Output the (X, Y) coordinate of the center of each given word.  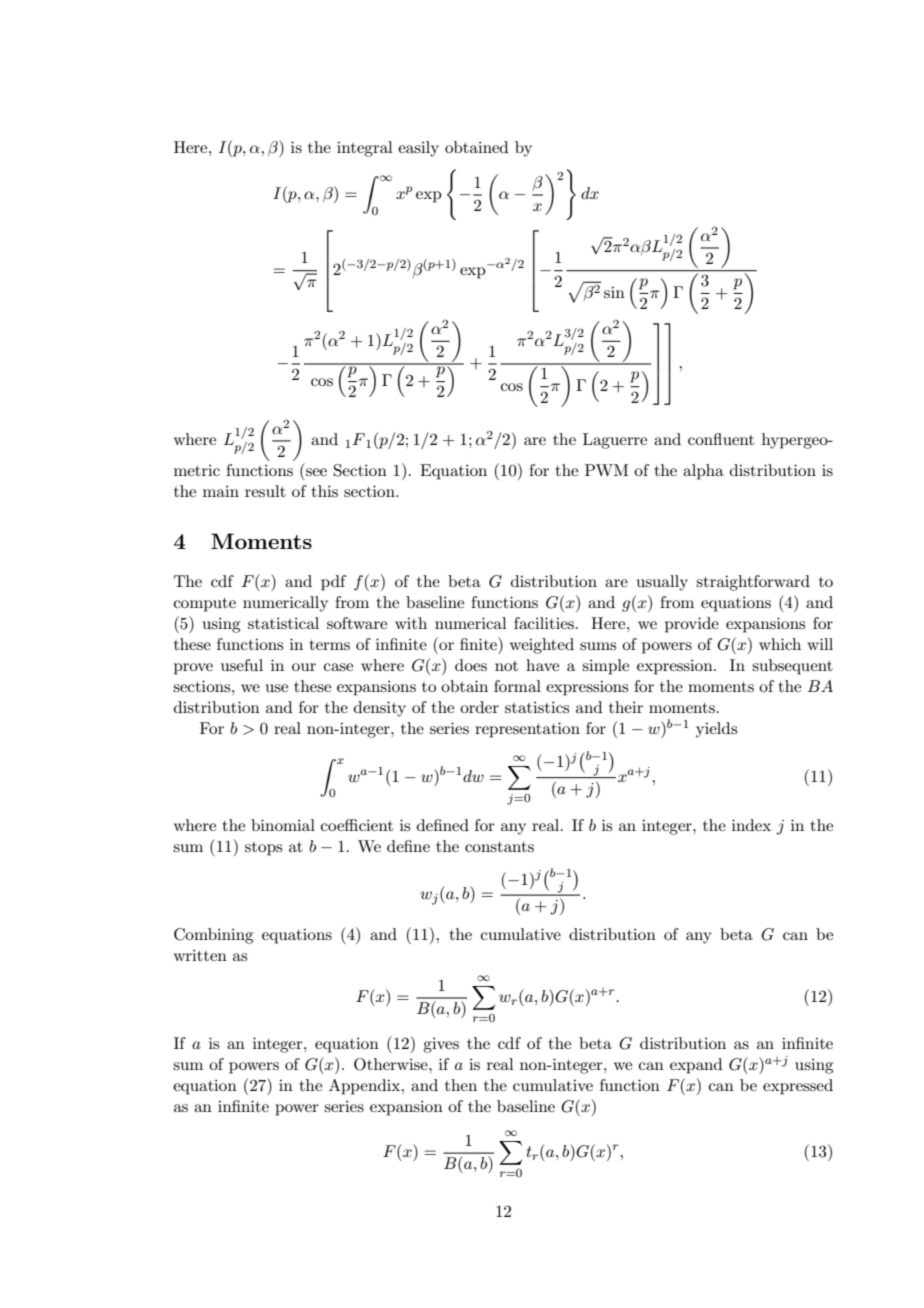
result (265, 491)
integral (365, 149)
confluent (721, 439)
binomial (283, 825)
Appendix (366, 1087)
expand (696, 1066)
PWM (606, 470)
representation (527, 730)
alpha (703, 472)
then (461, 1085)
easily (418, 149)
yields (716, 730)
